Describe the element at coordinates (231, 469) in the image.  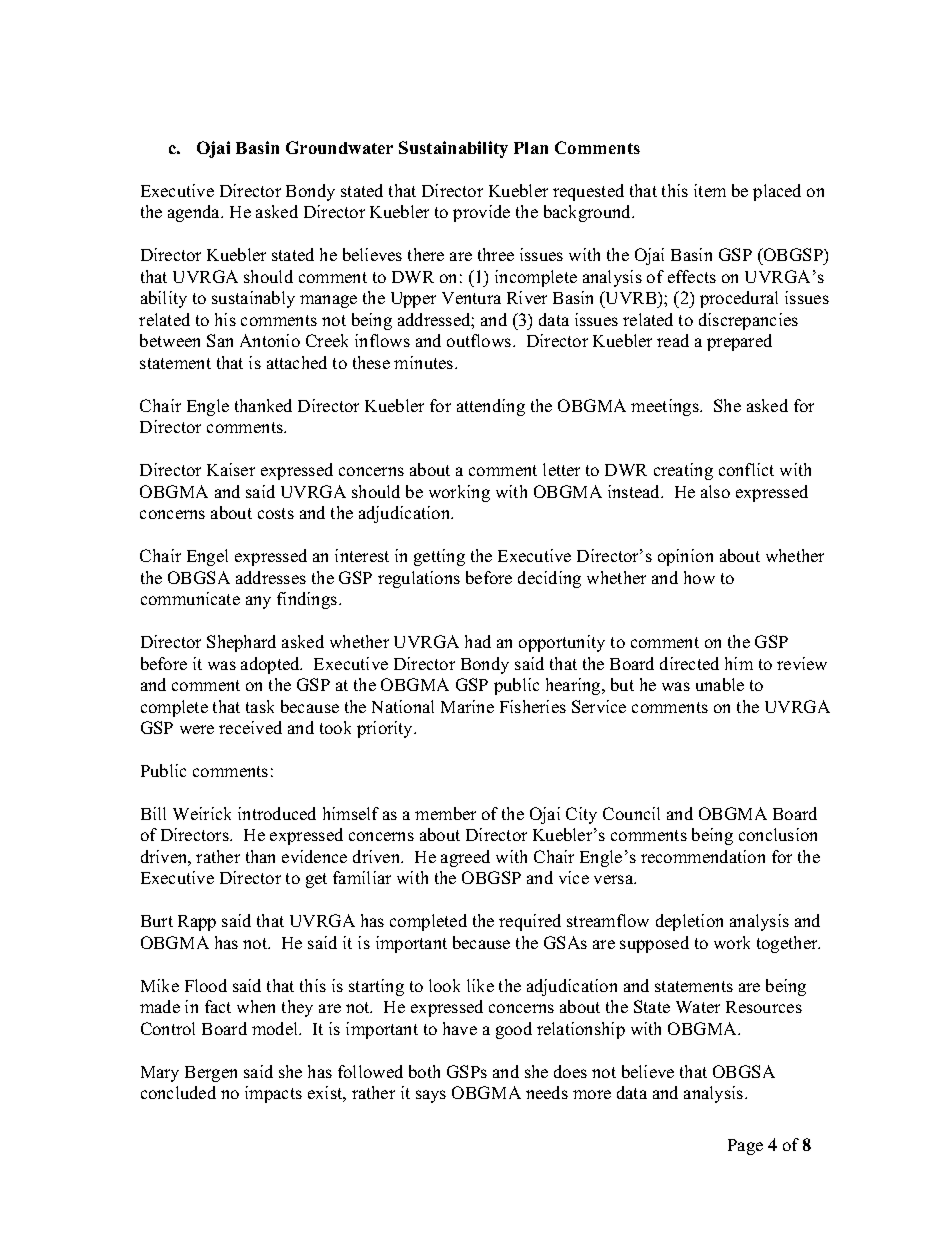
I see `Kaiser` at that location.
